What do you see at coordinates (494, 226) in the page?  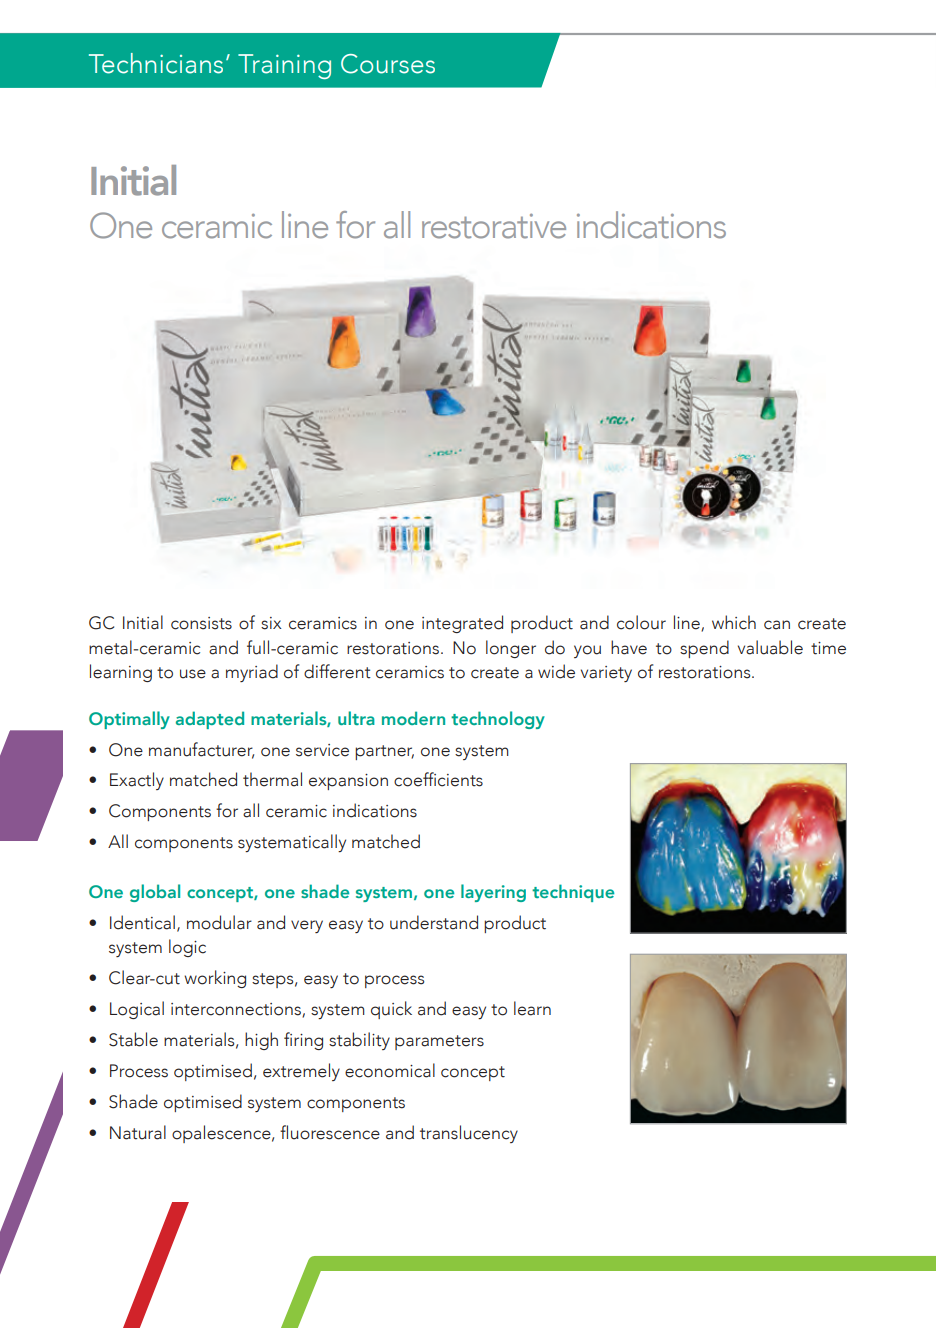 I see `restorative` at bounding box center [494, 226].
